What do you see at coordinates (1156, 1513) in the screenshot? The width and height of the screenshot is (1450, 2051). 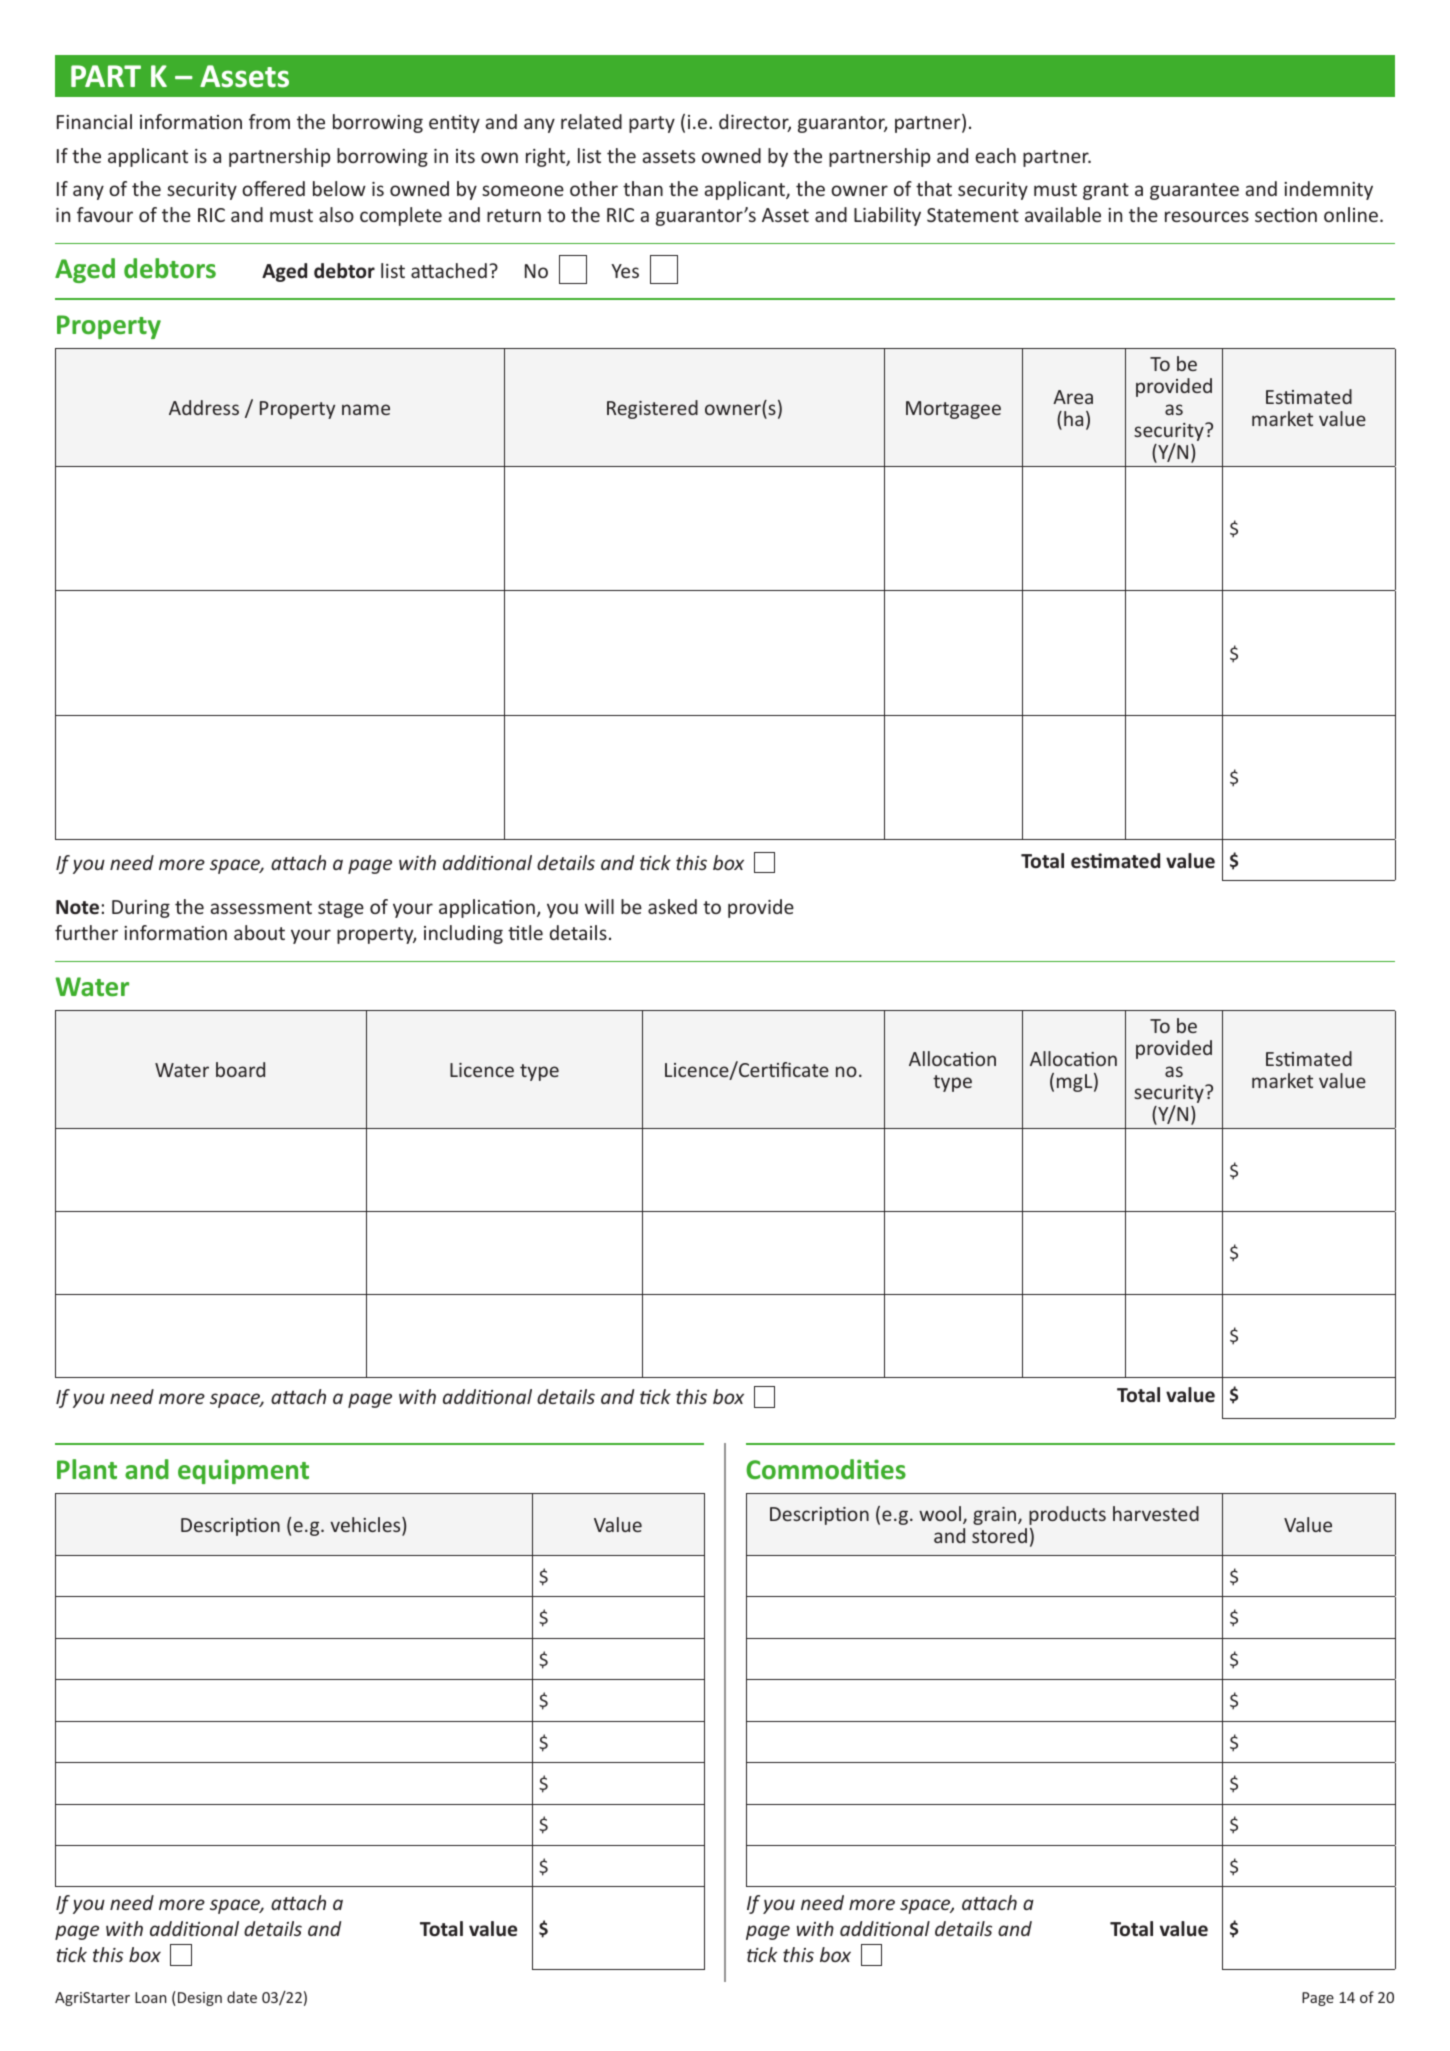 I see `harvested` at bounding box center [1156, 1513].
